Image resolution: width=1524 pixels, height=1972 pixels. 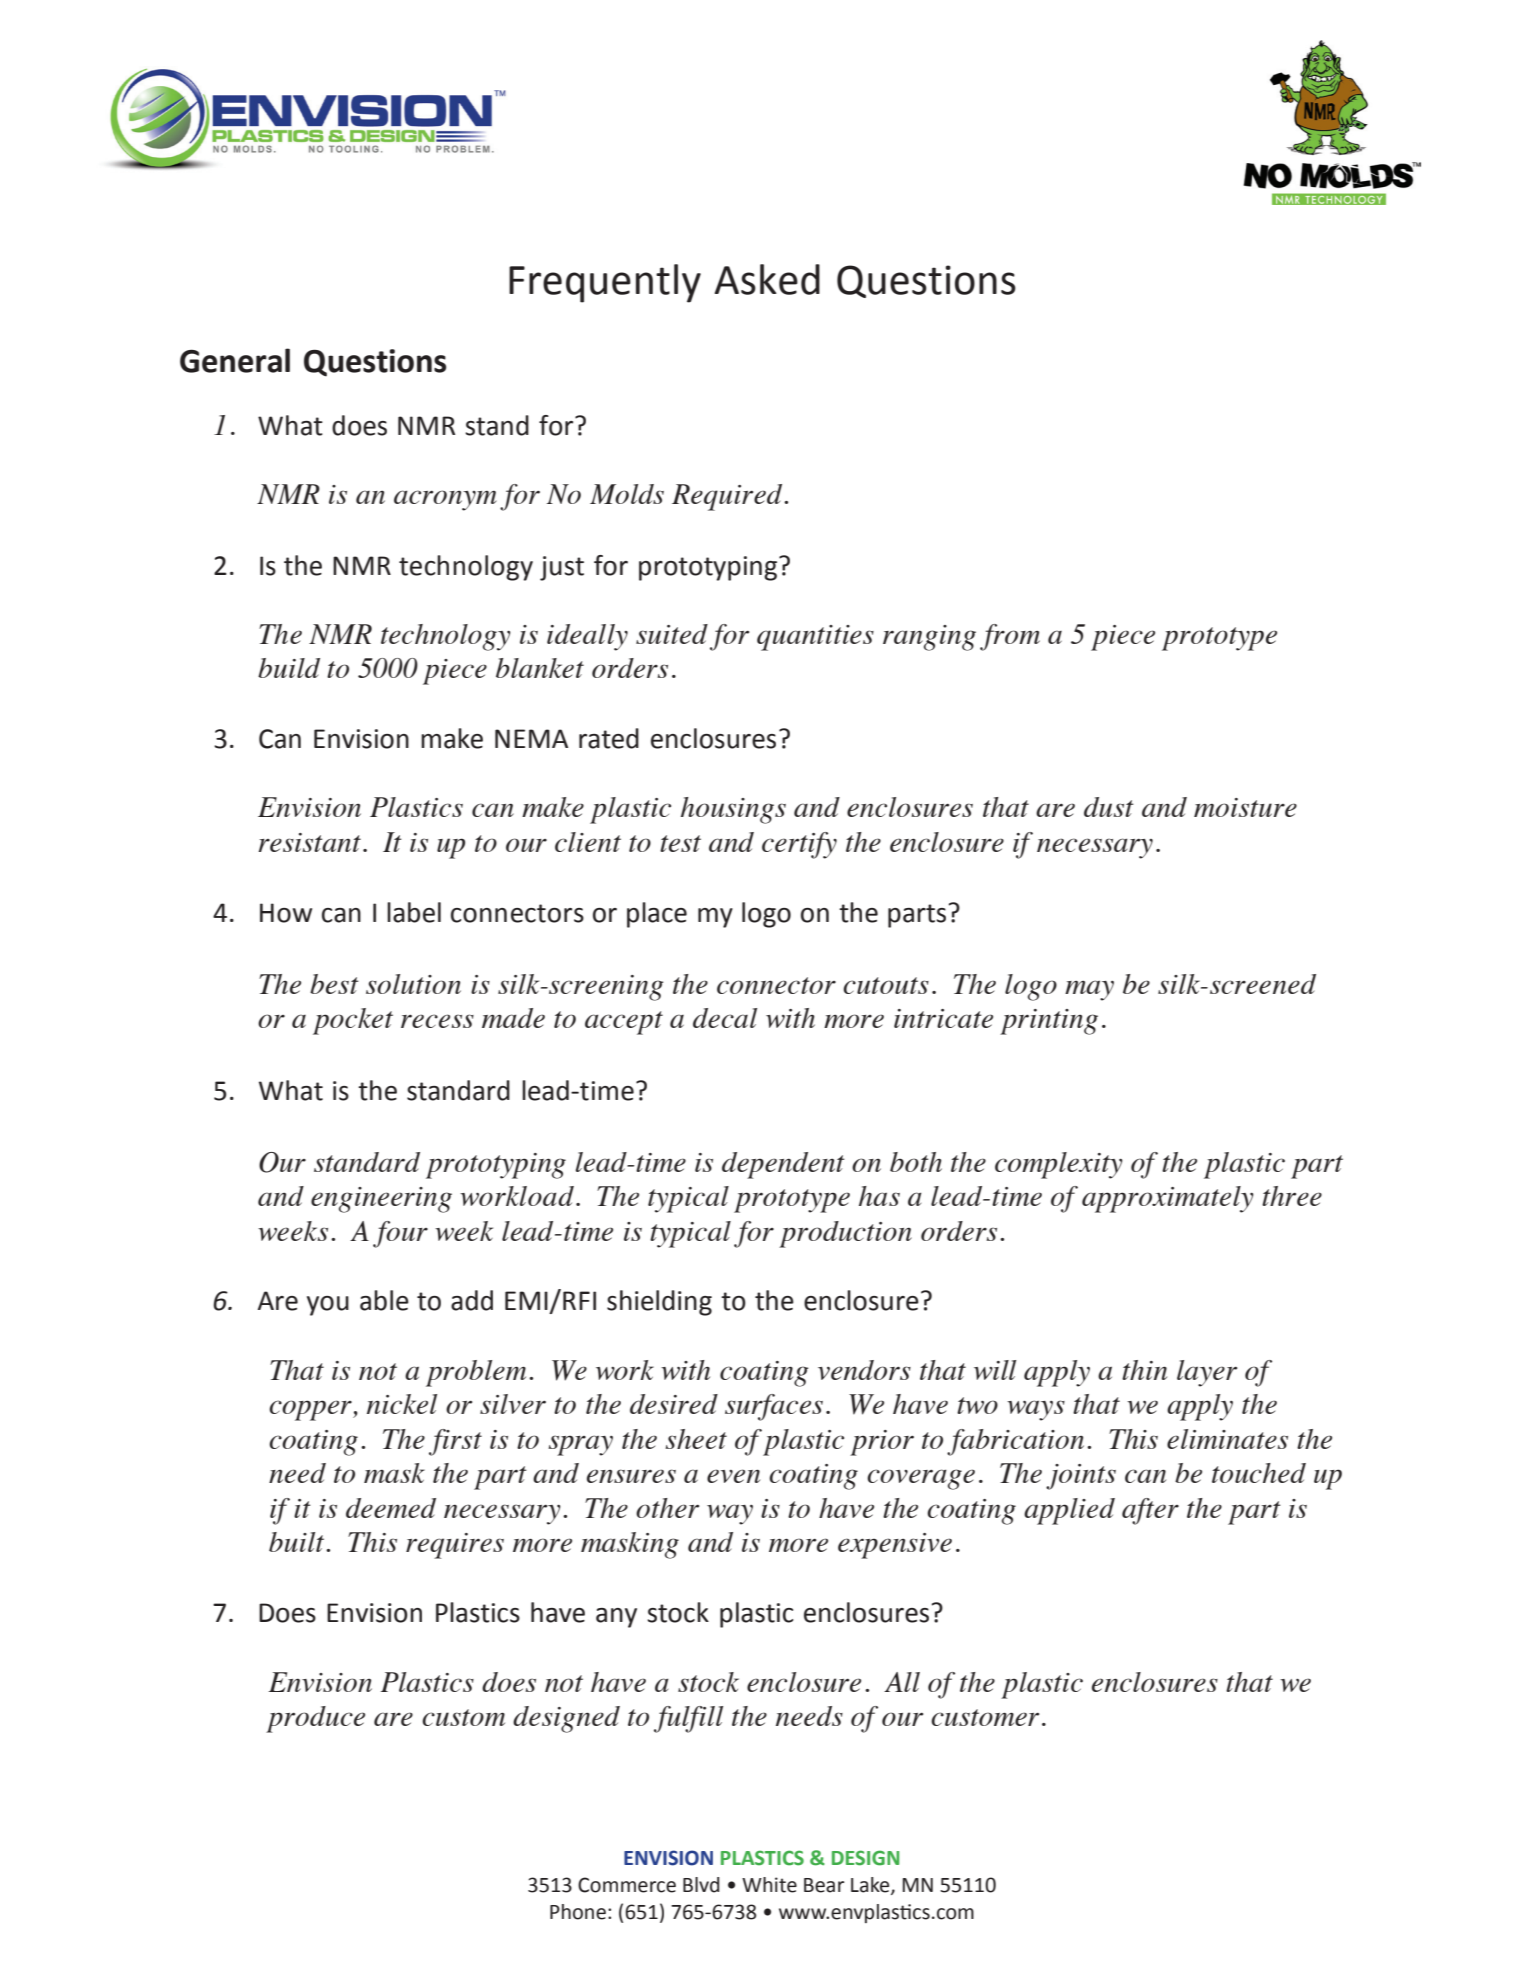 What do you see at coordinates (774, 1407) in the page?
I see `surfaces` at bounding box center [774, 1407].
